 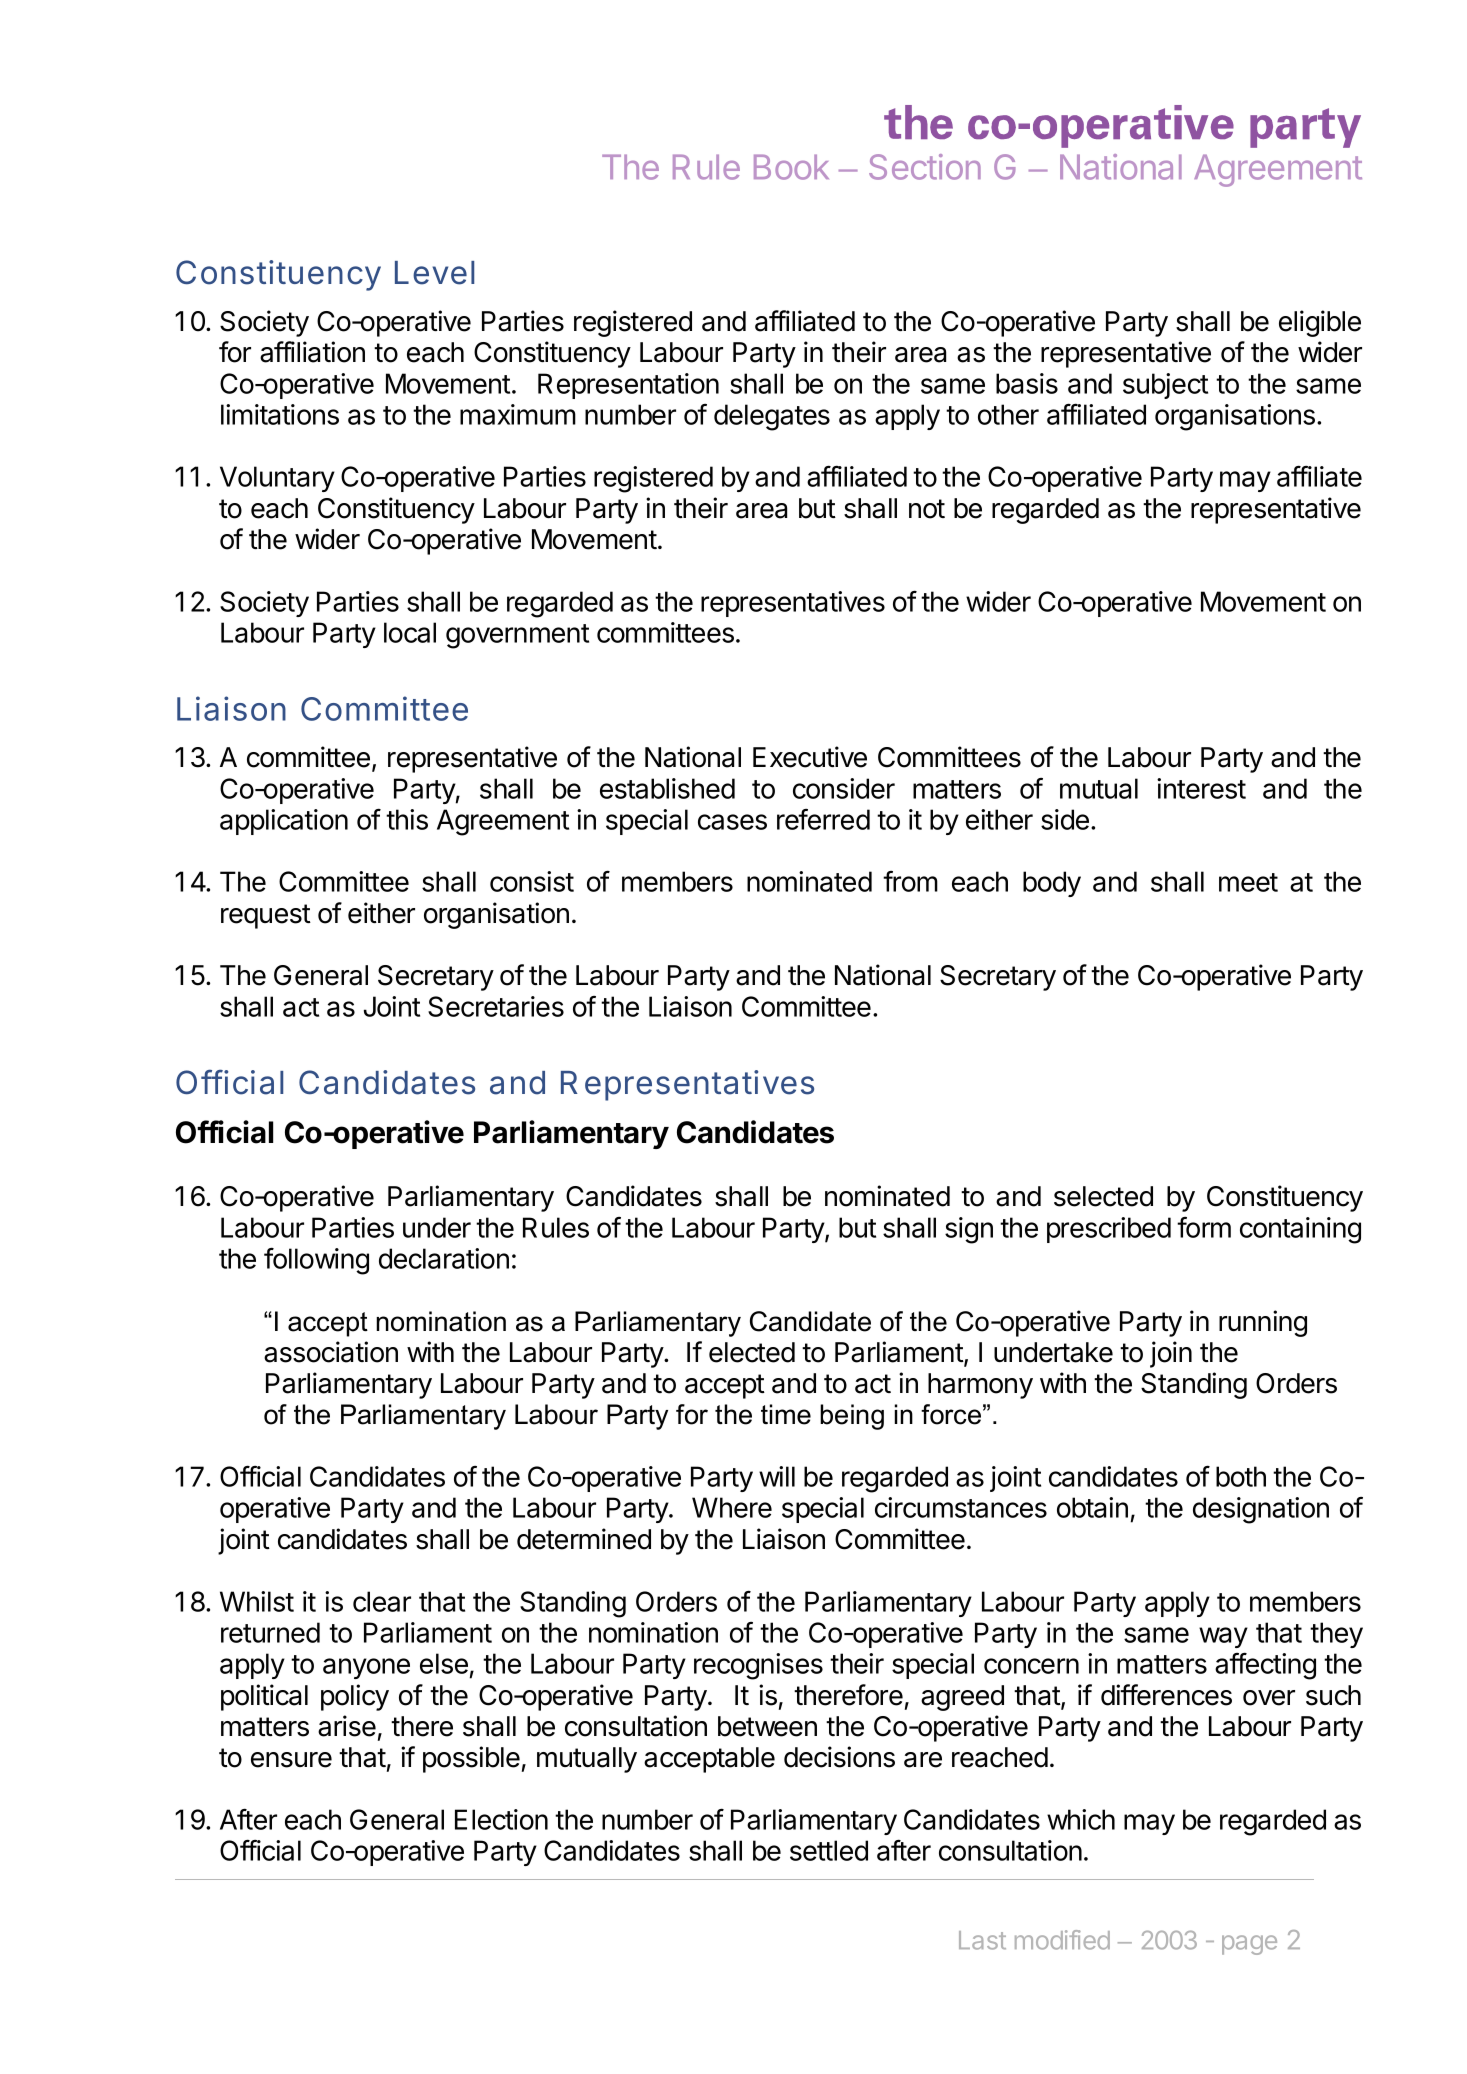 I want to click on Secretaries, so click(x=496, y=1006).
